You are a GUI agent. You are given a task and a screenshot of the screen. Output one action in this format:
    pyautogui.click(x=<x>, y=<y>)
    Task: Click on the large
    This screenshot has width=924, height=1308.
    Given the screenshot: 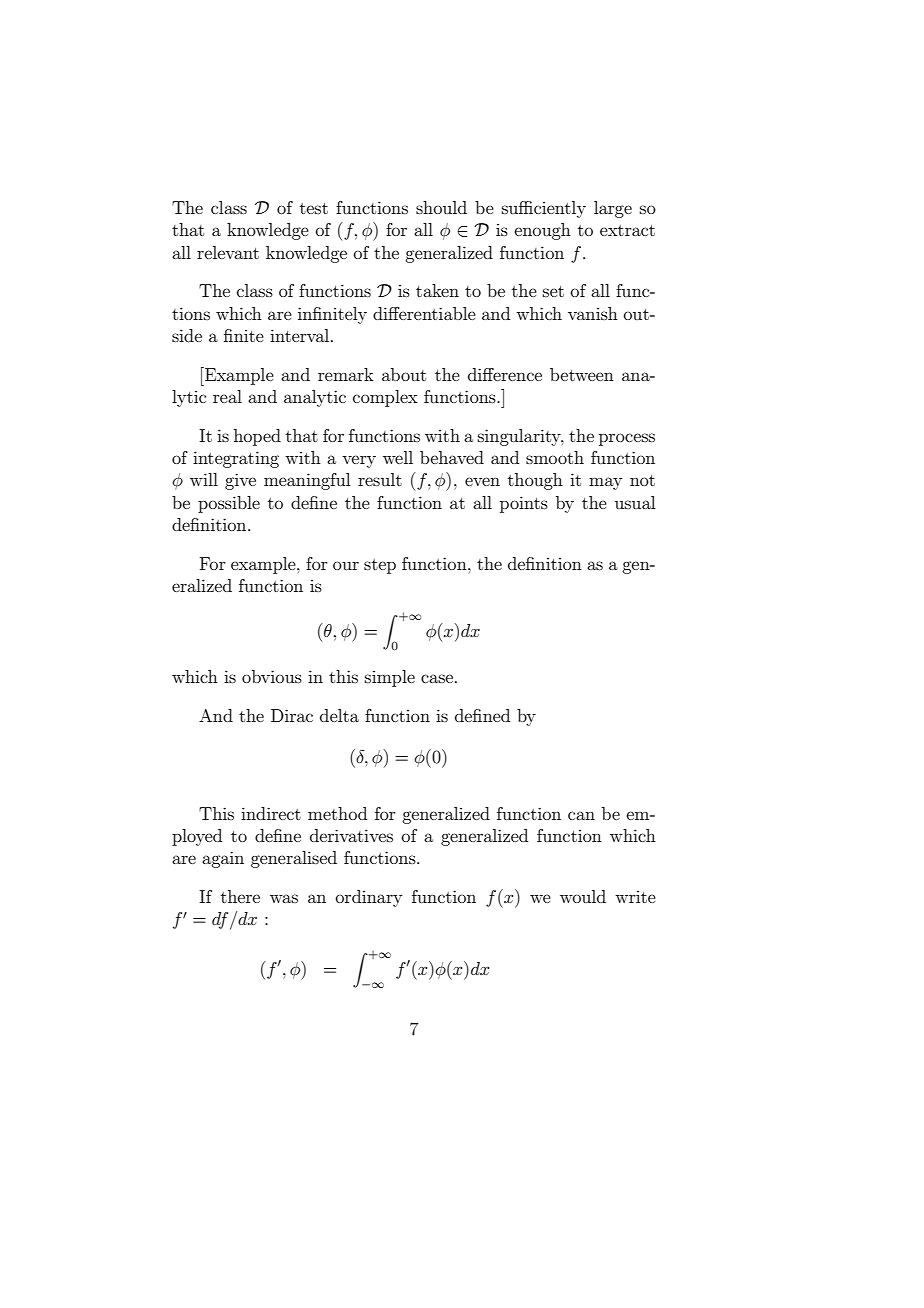 What is the action you would take?
    pyautogui.click(x=613, y=209)
